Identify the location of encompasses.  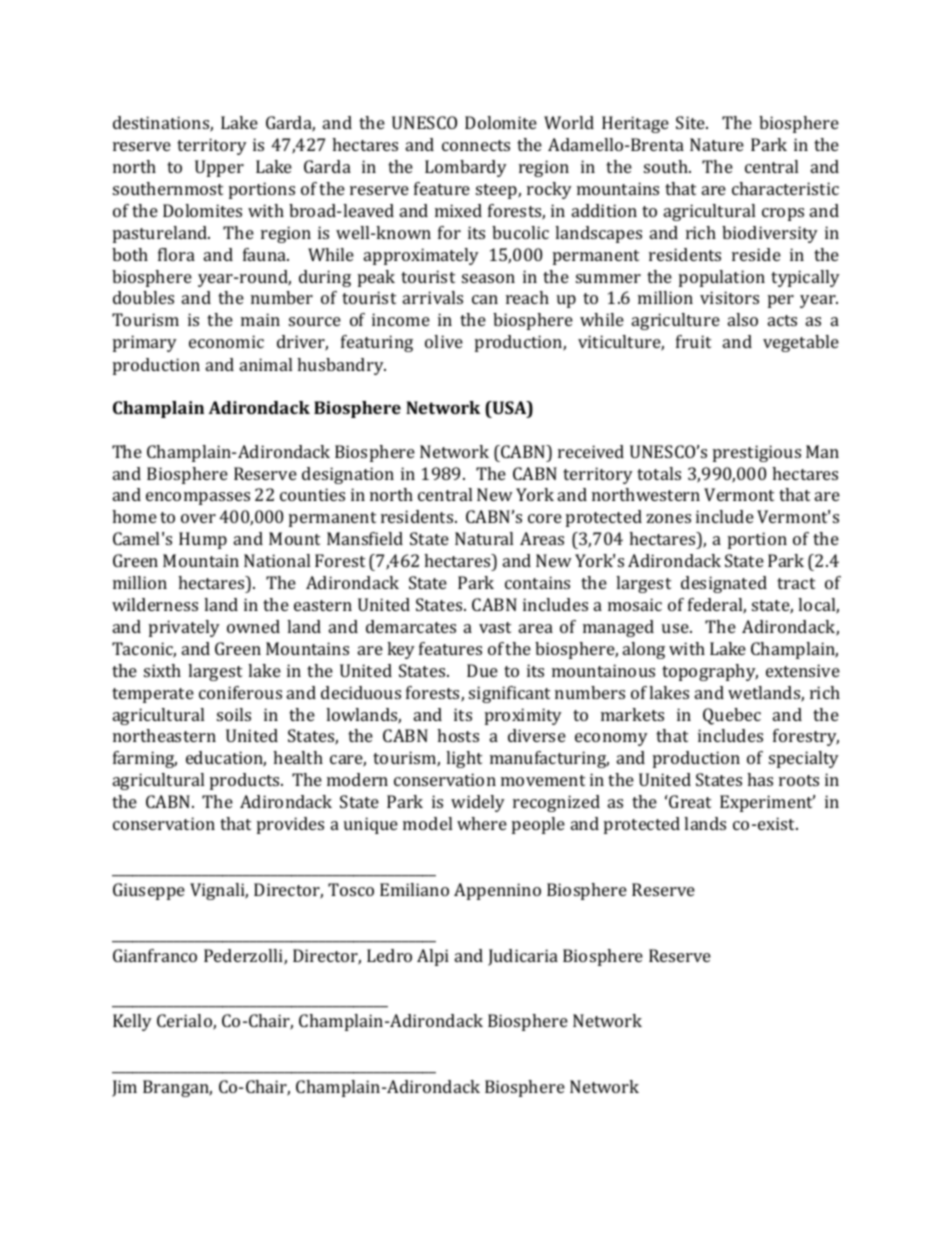
(198, 498).
